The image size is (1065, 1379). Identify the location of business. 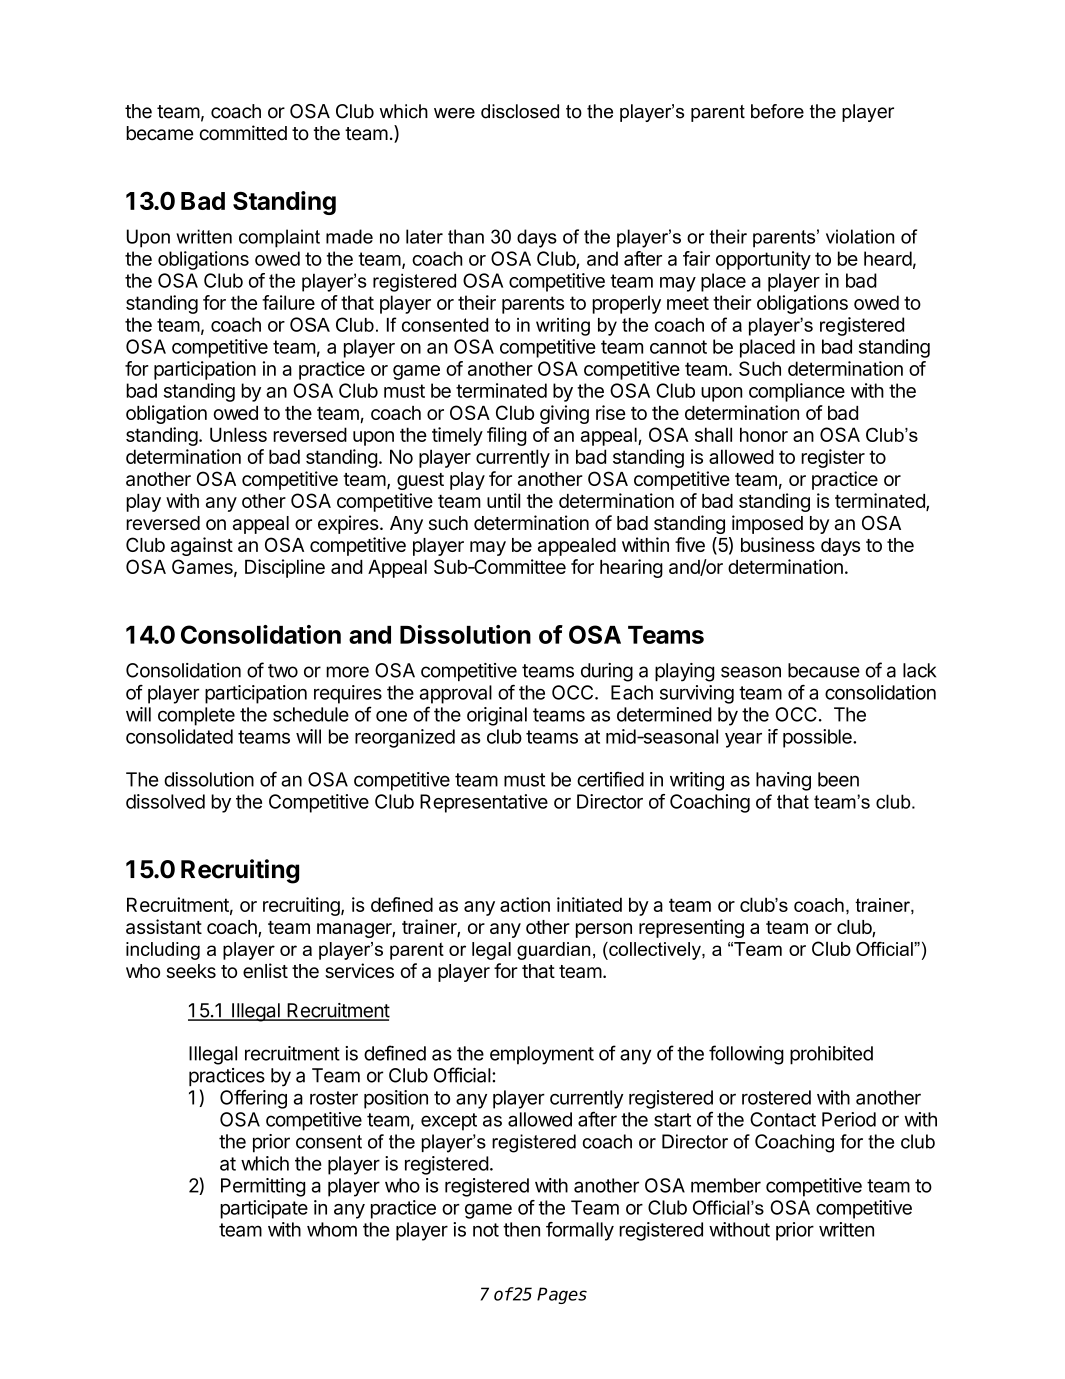
(778, 544).
